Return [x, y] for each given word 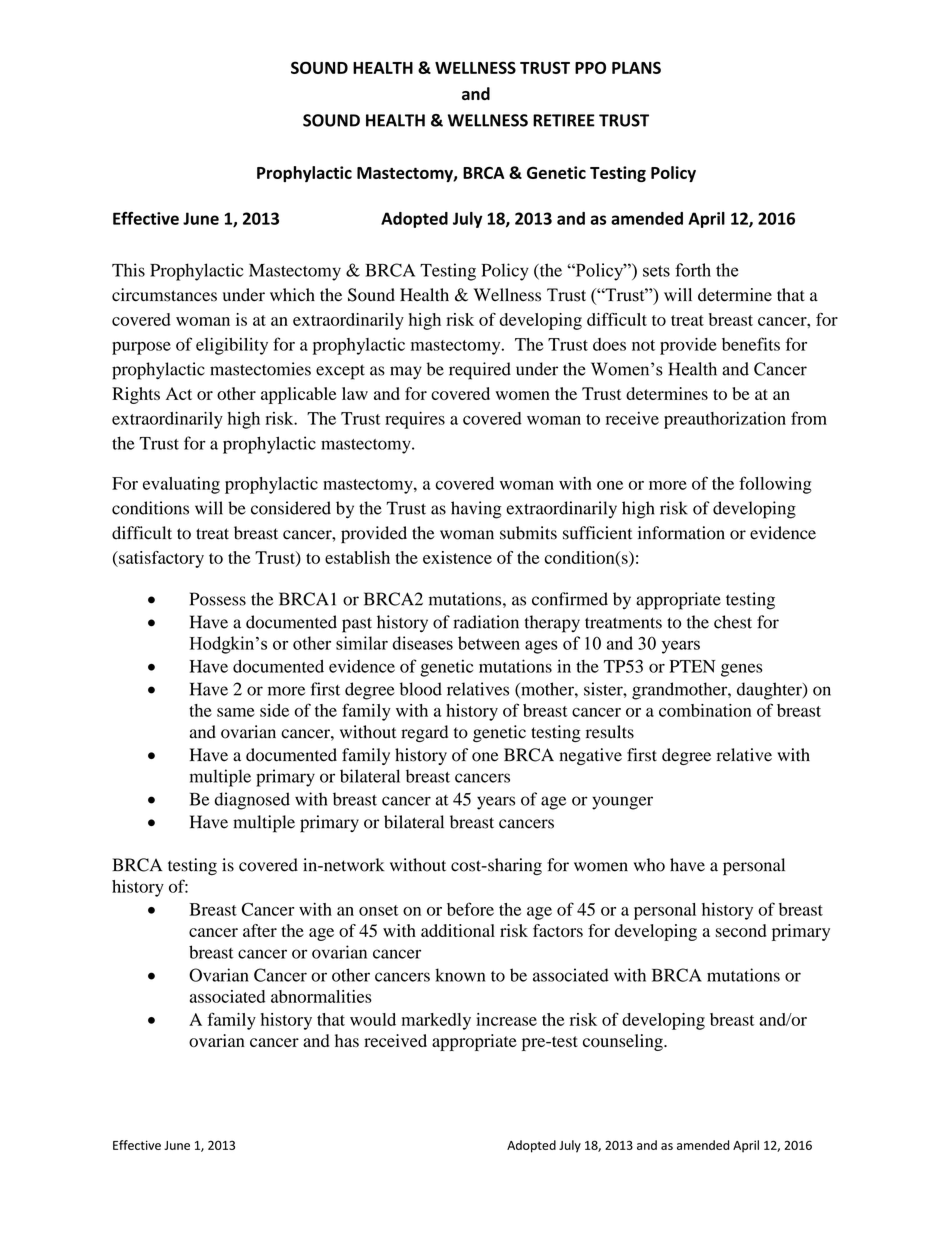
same [236, 712]
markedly [436, 1021]
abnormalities [321, 996]
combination [705, 710]
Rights [136, 395]
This [128, 270]
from [809, 418]
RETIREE [564, 120]
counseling [624, 1042]
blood [421, 689]
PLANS [636, 67]
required [480, 371]
